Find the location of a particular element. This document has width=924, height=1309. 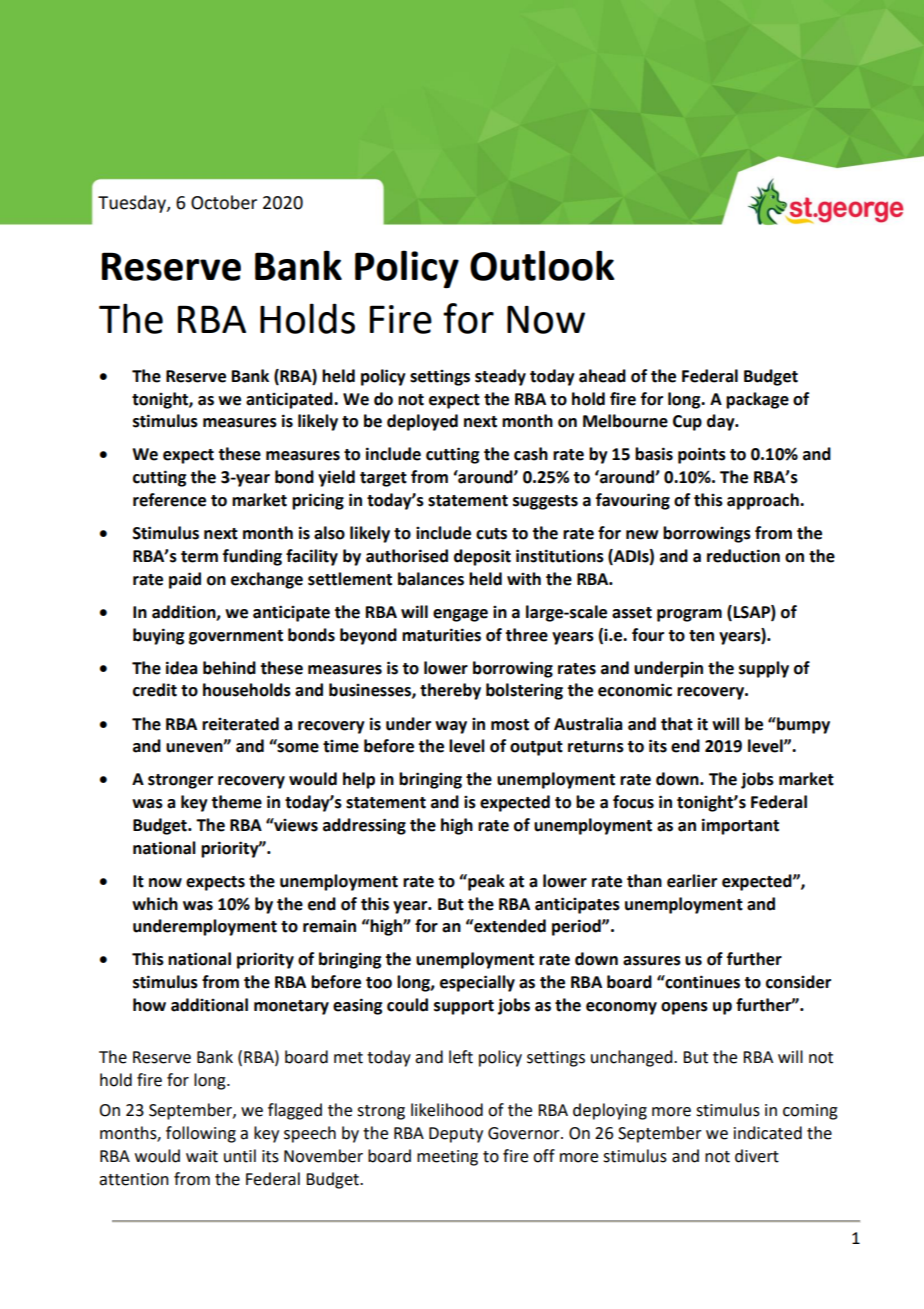

output is located at coordinates (536, 748).
